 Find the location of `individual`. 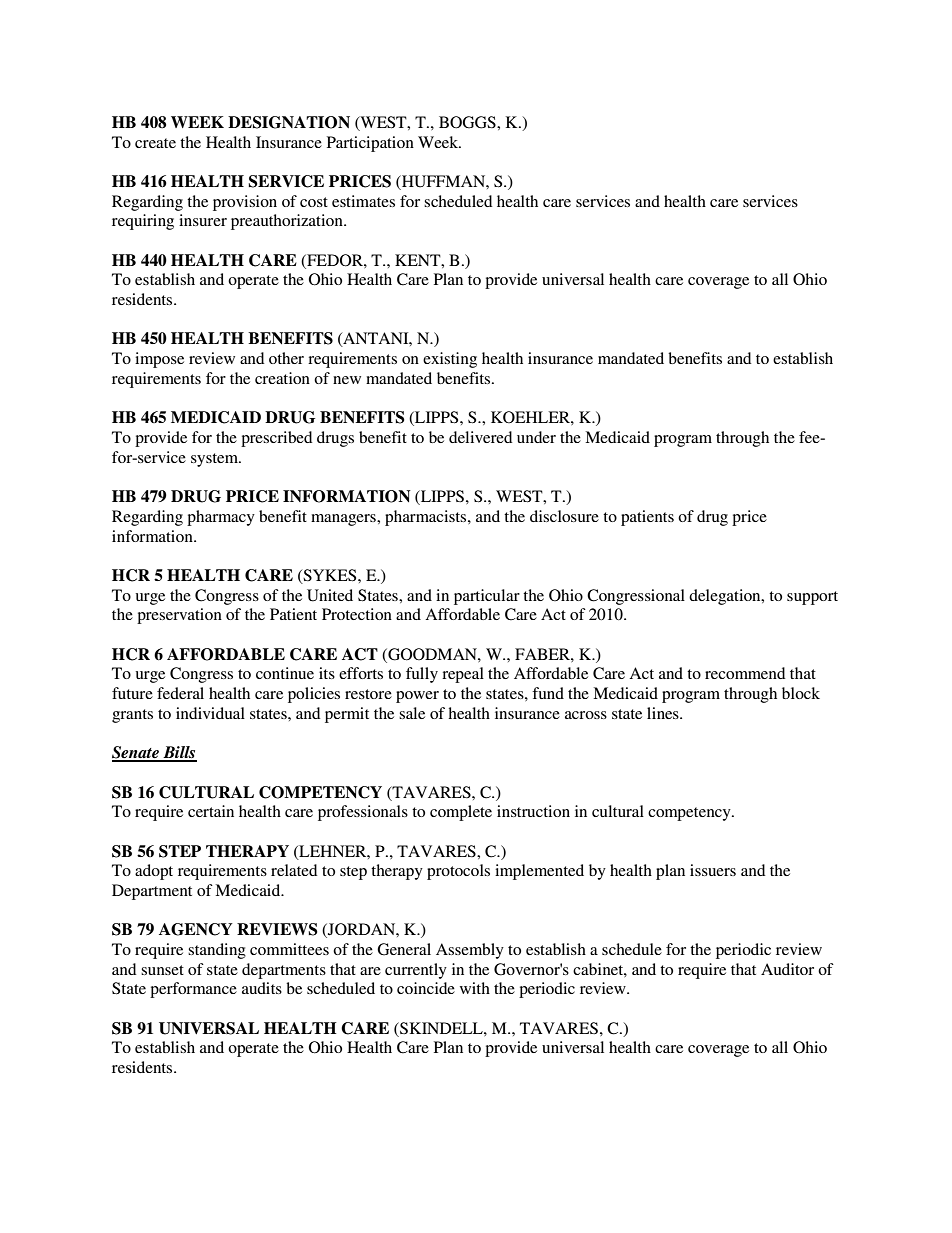

individual is located at coordinates (210, 713).
